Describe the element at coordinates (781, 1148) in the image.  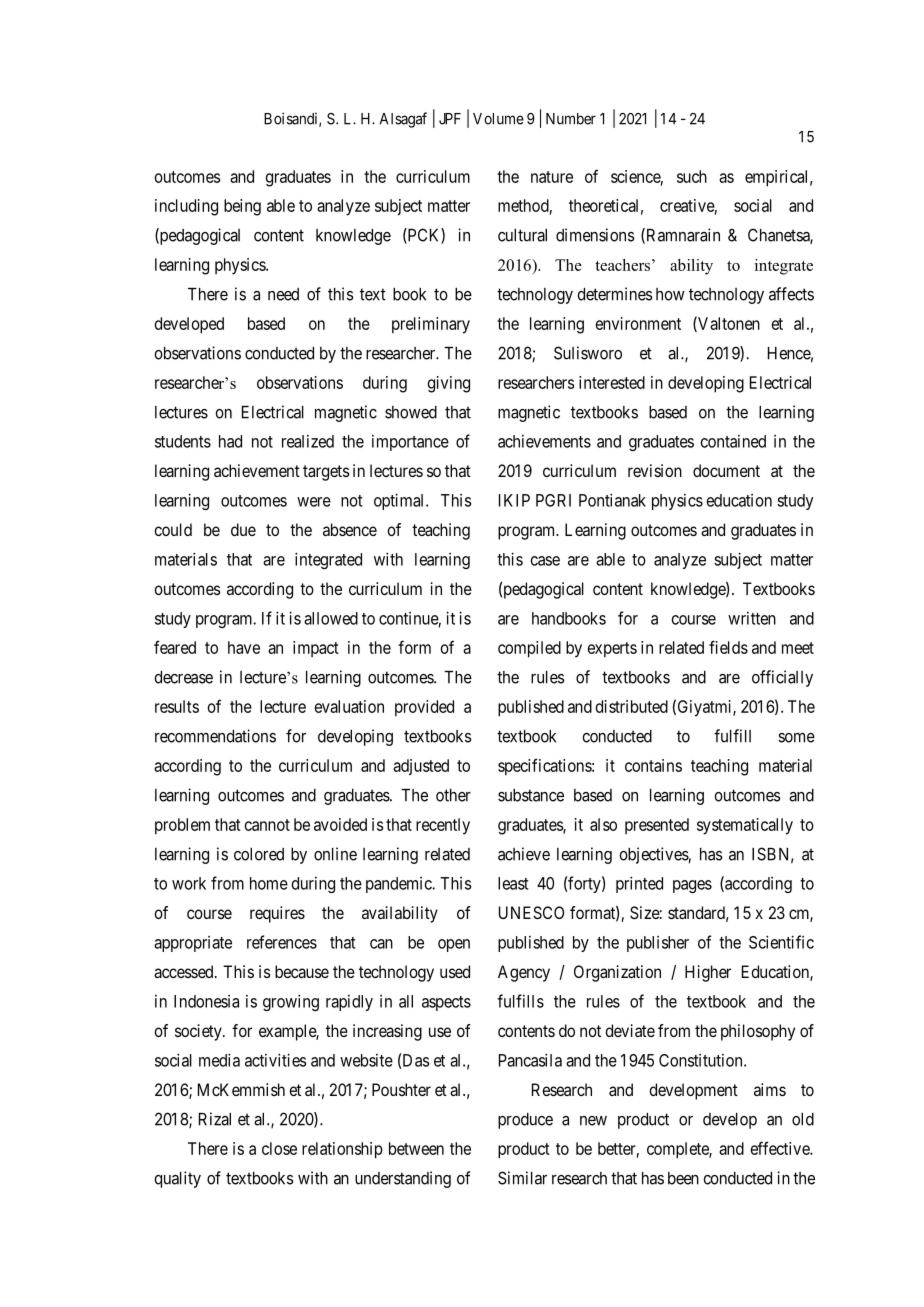
I see `effective` at that location.
